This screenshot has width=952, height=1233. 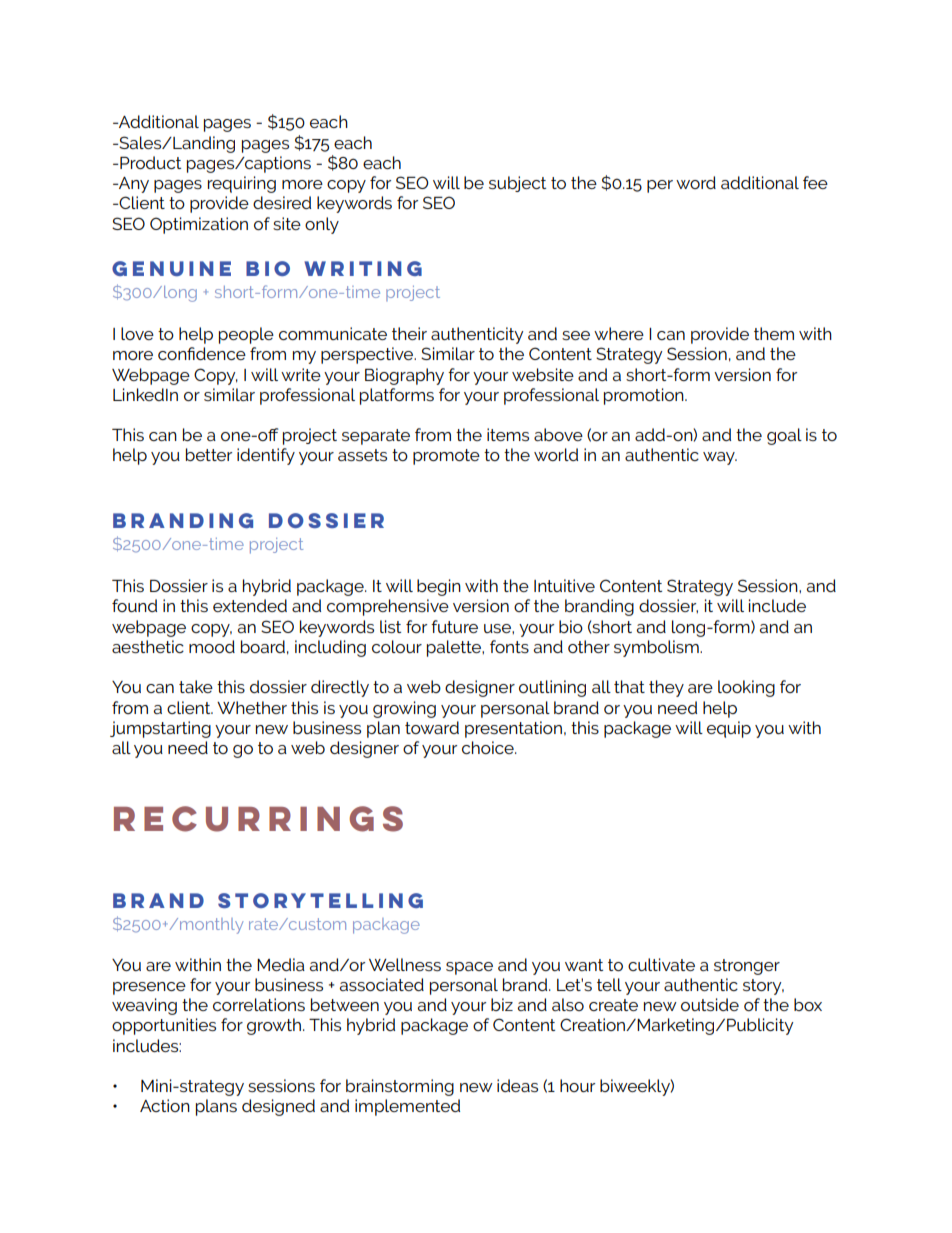 What do you see at coordinates (815, 182) in the screenshot?
I see `fee` at bounding box center [815, 182].
